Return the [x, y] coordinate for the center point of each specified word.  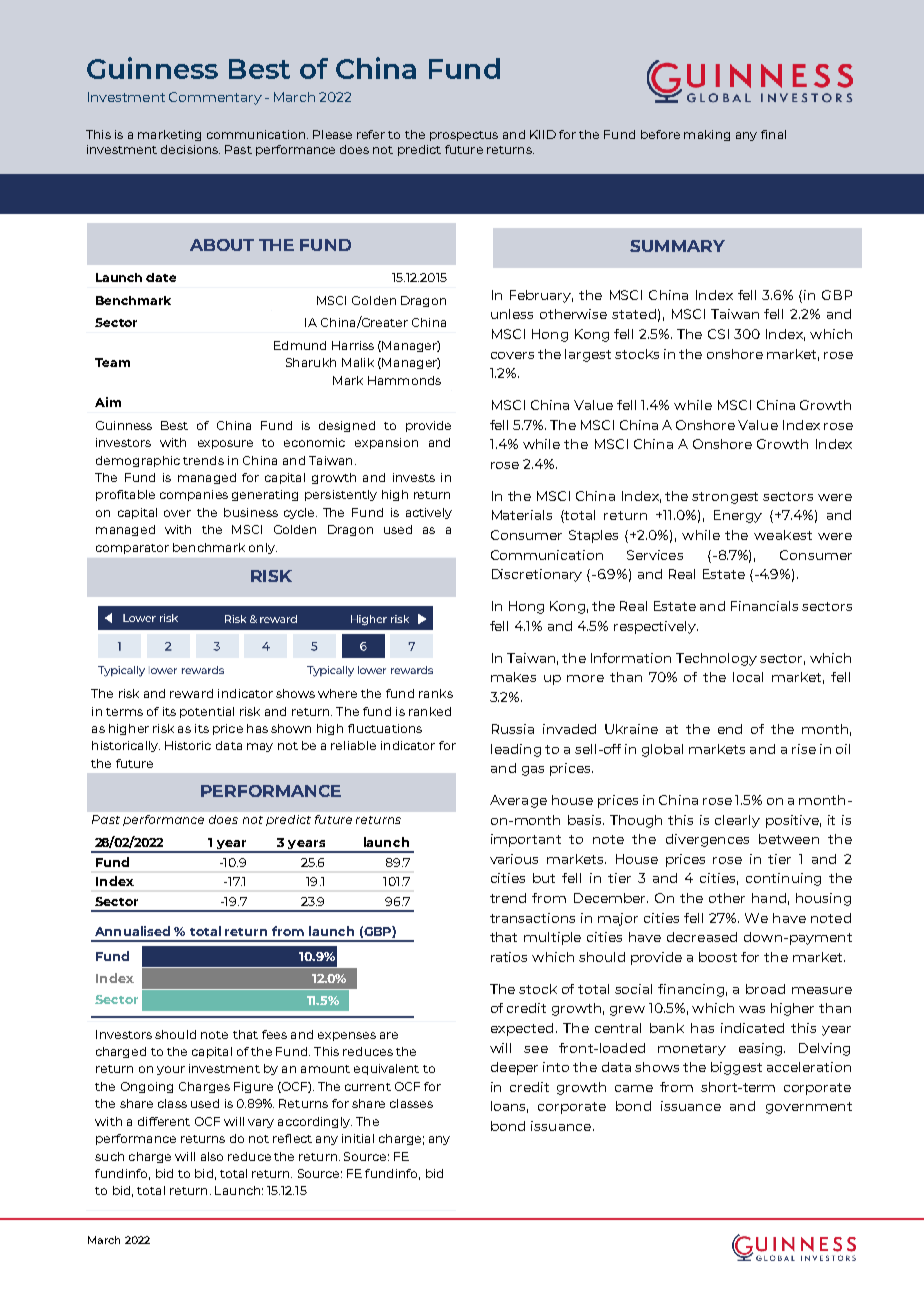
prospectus [464, 136]
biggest [736, 1068]
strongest [725, 498]
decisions [190, 149]
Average [518, 801]
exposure [225, 444]
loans [509, 1107]
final [773, 134]
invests [414, 477]
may [260, 747]
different [164, 1121]
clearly [737, 821]
